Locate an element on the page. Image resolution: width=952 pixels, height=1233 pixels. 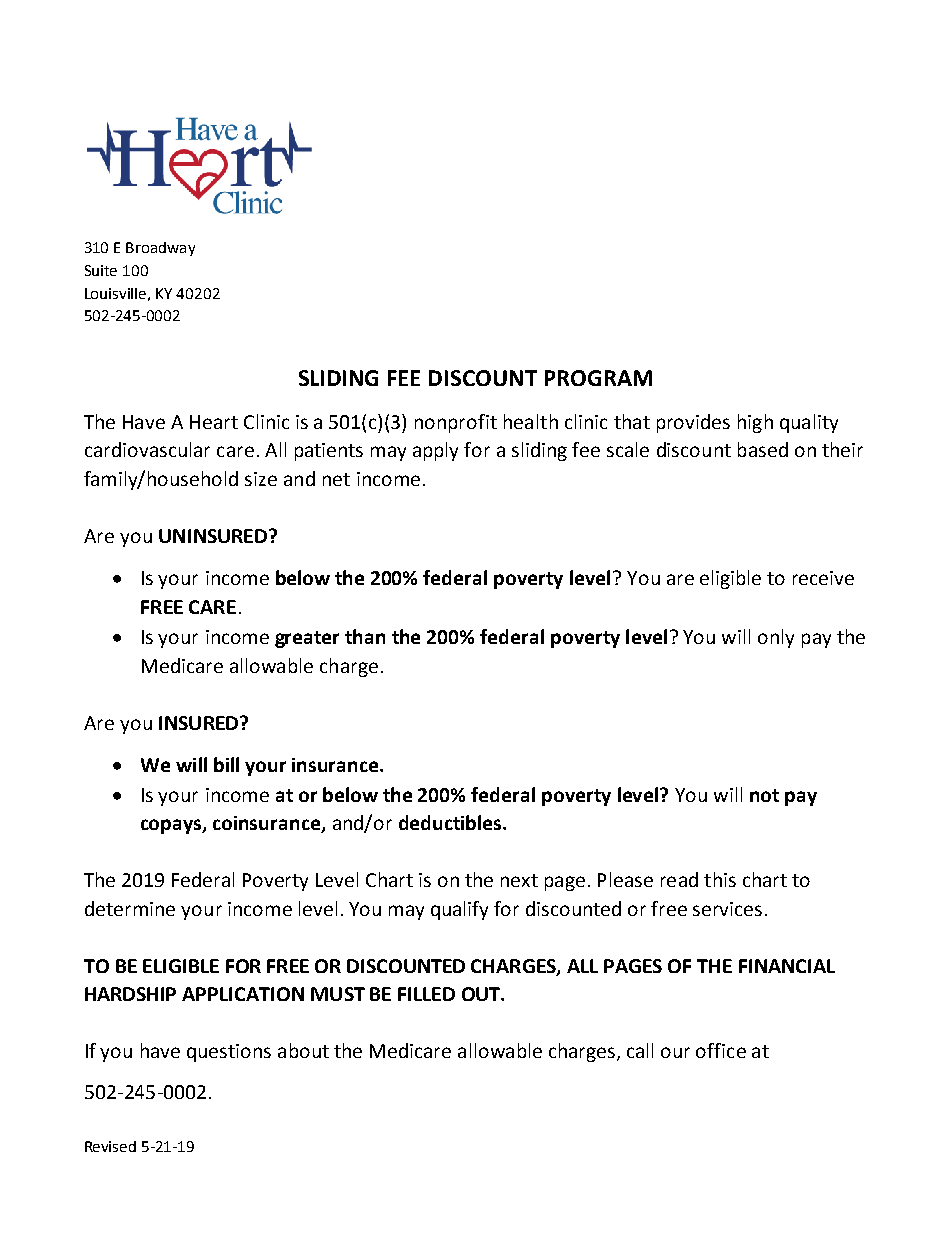
high is located at coordinates (755, 423).
